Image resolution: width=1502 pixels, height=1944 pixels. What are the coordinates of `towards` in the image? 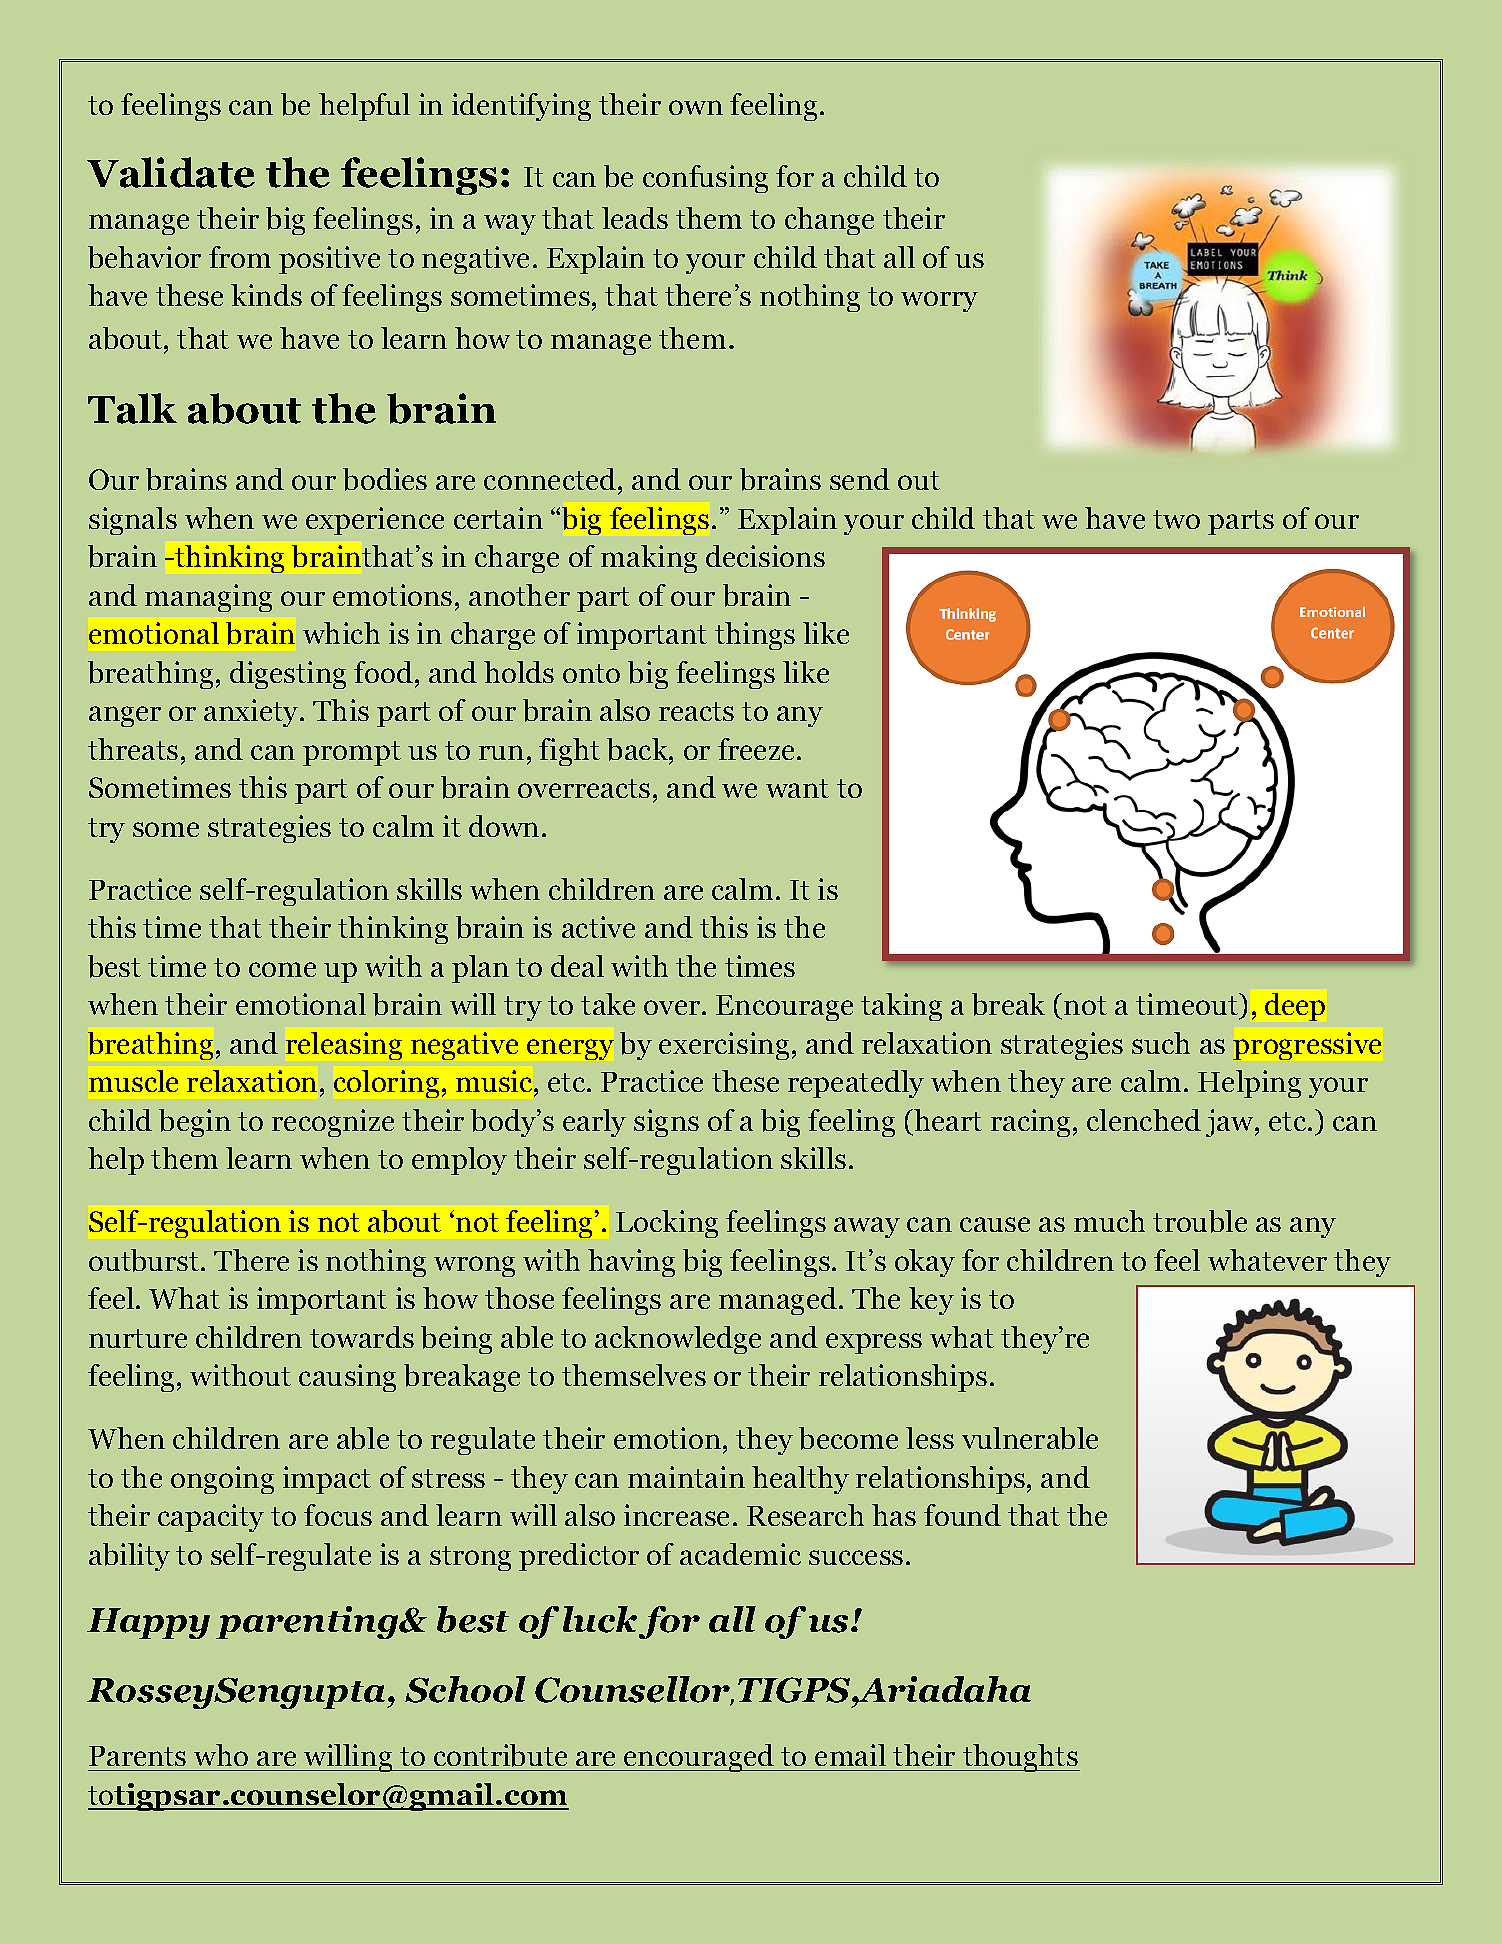 It's located at (362, 1337).
